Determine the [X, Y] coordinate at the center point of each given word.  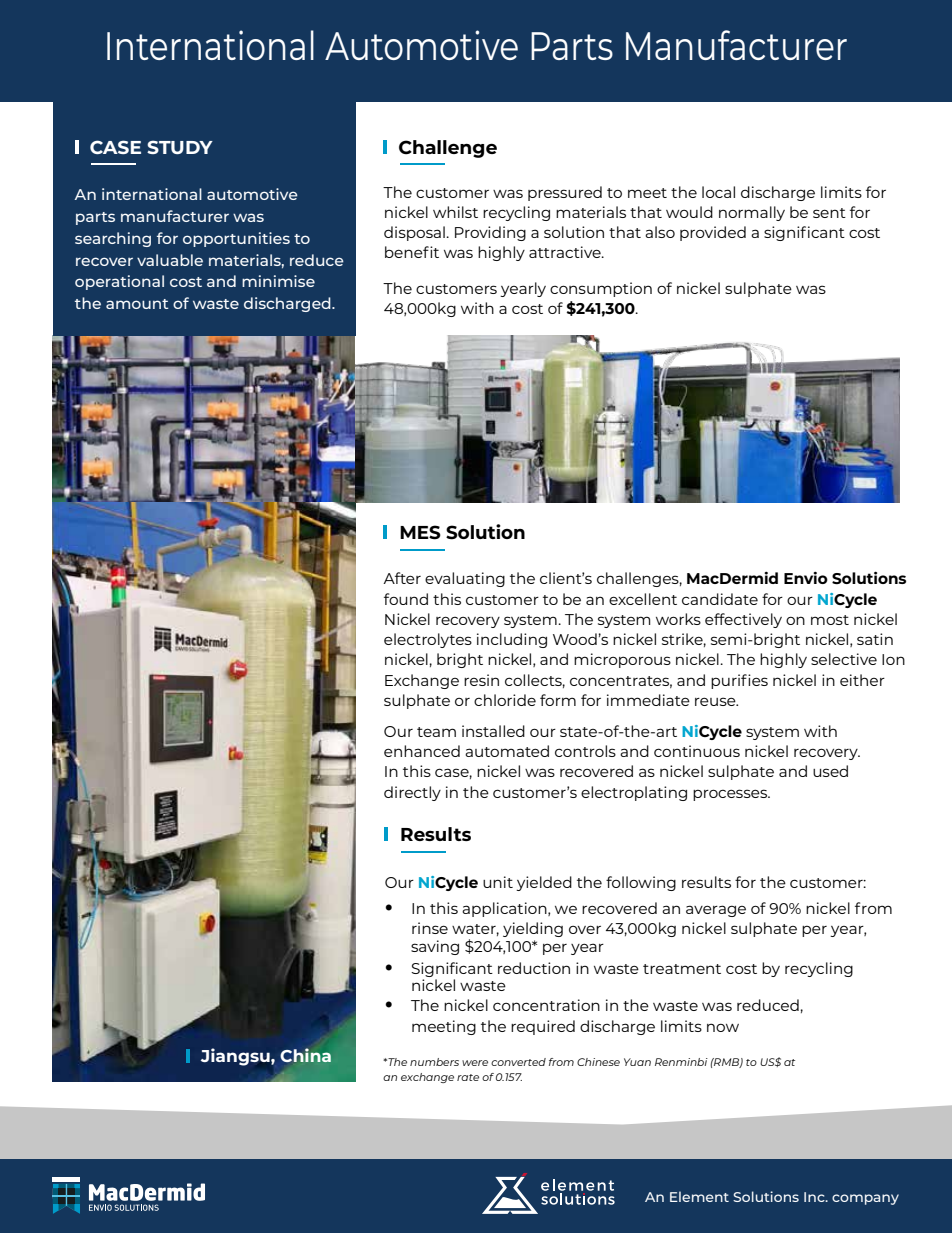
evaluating [465, 579]
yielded [544, 883]
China [306, 1055]
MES [420, 532]
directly [412, 793]
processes [731, 795]
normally [752, 213]
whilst [455, 212]
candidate [720, 599]
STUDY [180, 147]
